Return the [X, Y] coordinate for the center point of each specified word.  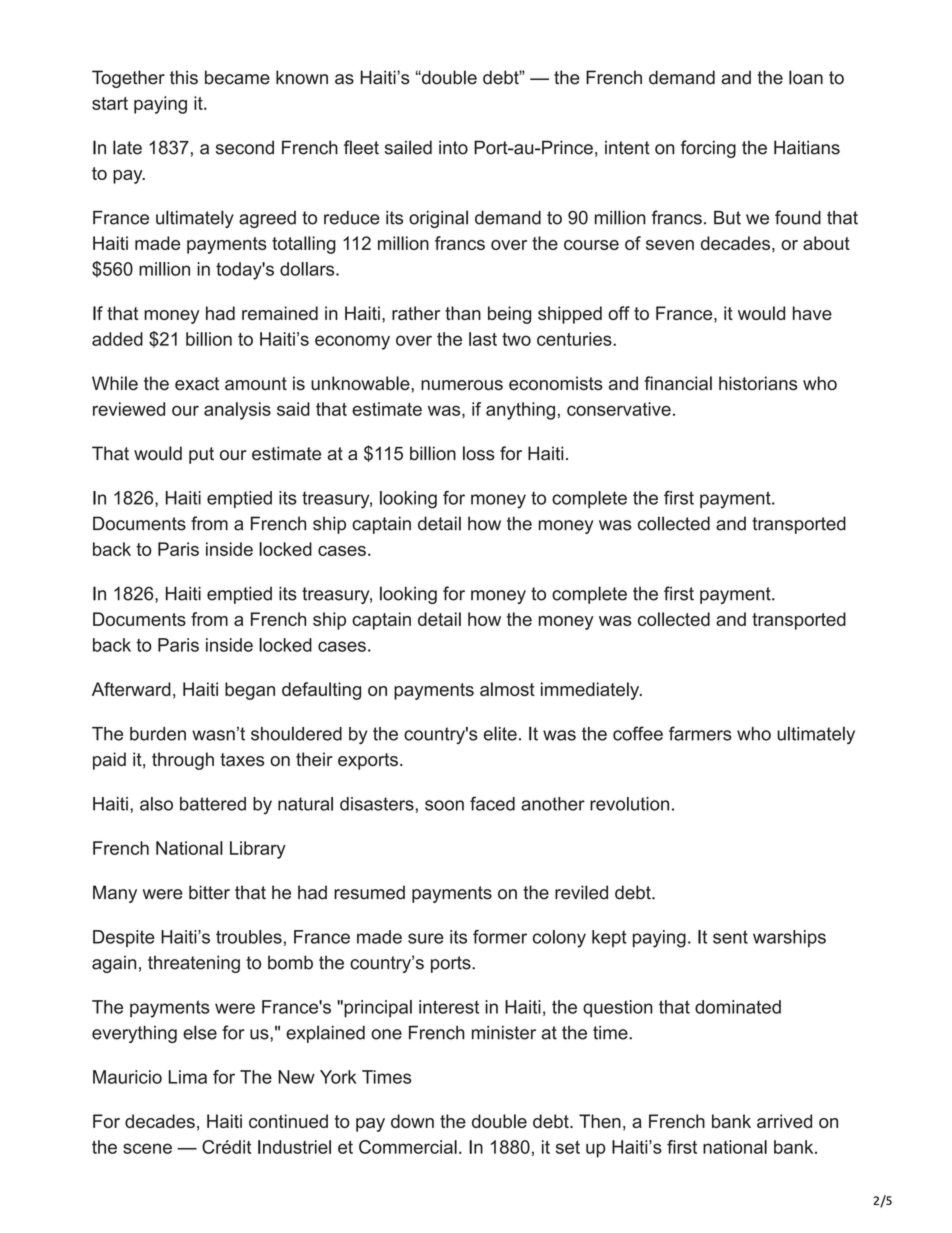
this [184, 77]
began [250, 691]
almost [507, 689]
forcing [708, 149]
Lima [188, 1077]
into [453, 147]
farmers [700, 733]
